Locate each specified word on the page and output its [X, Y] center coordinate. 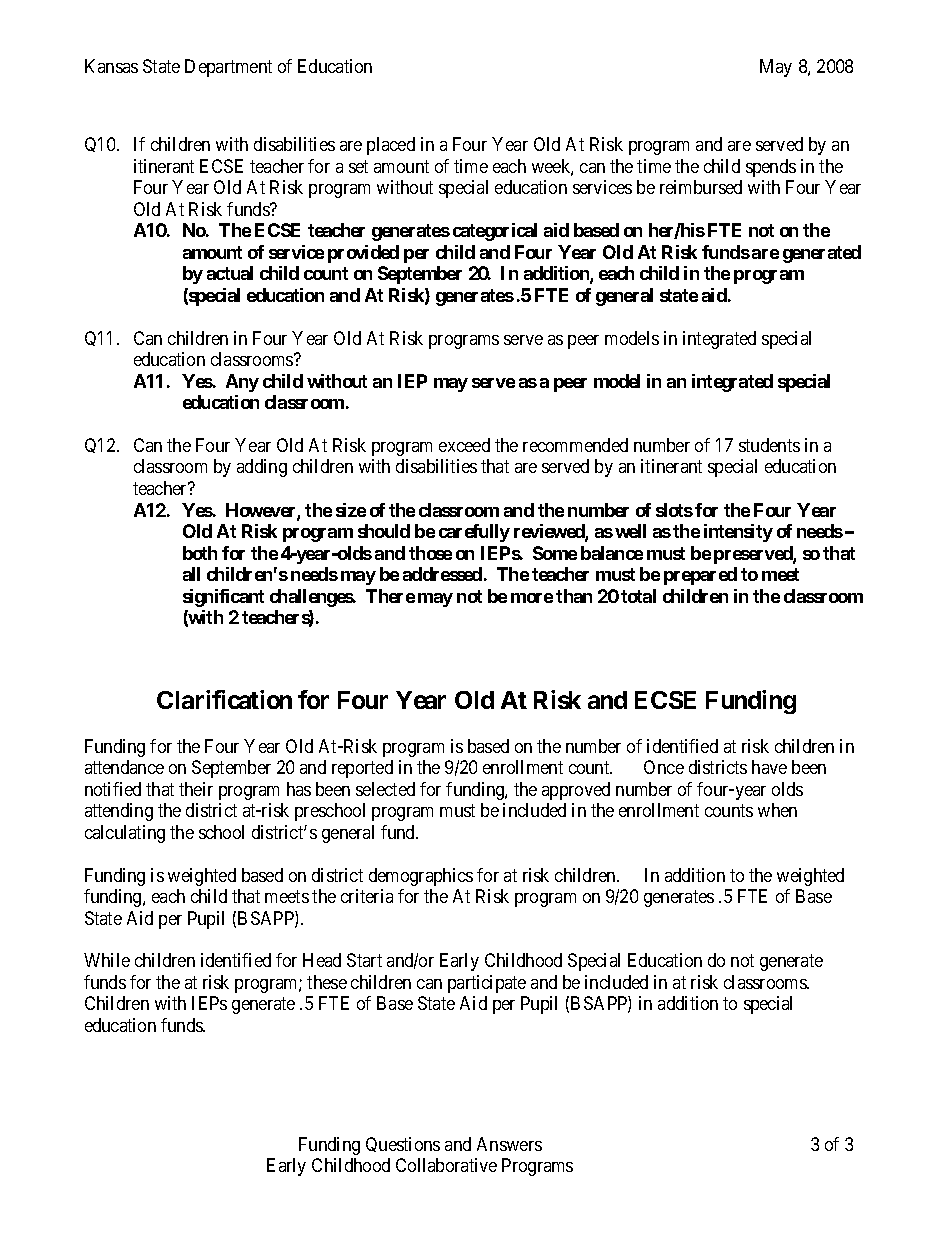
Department [228, 68]
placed [391, 146]
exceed [464, 445]
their [196, 789]
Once [664, 767]
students [769, 445]
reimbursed [701, 187]
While [107, 960]
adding [262, 468]
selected [385, 789]
